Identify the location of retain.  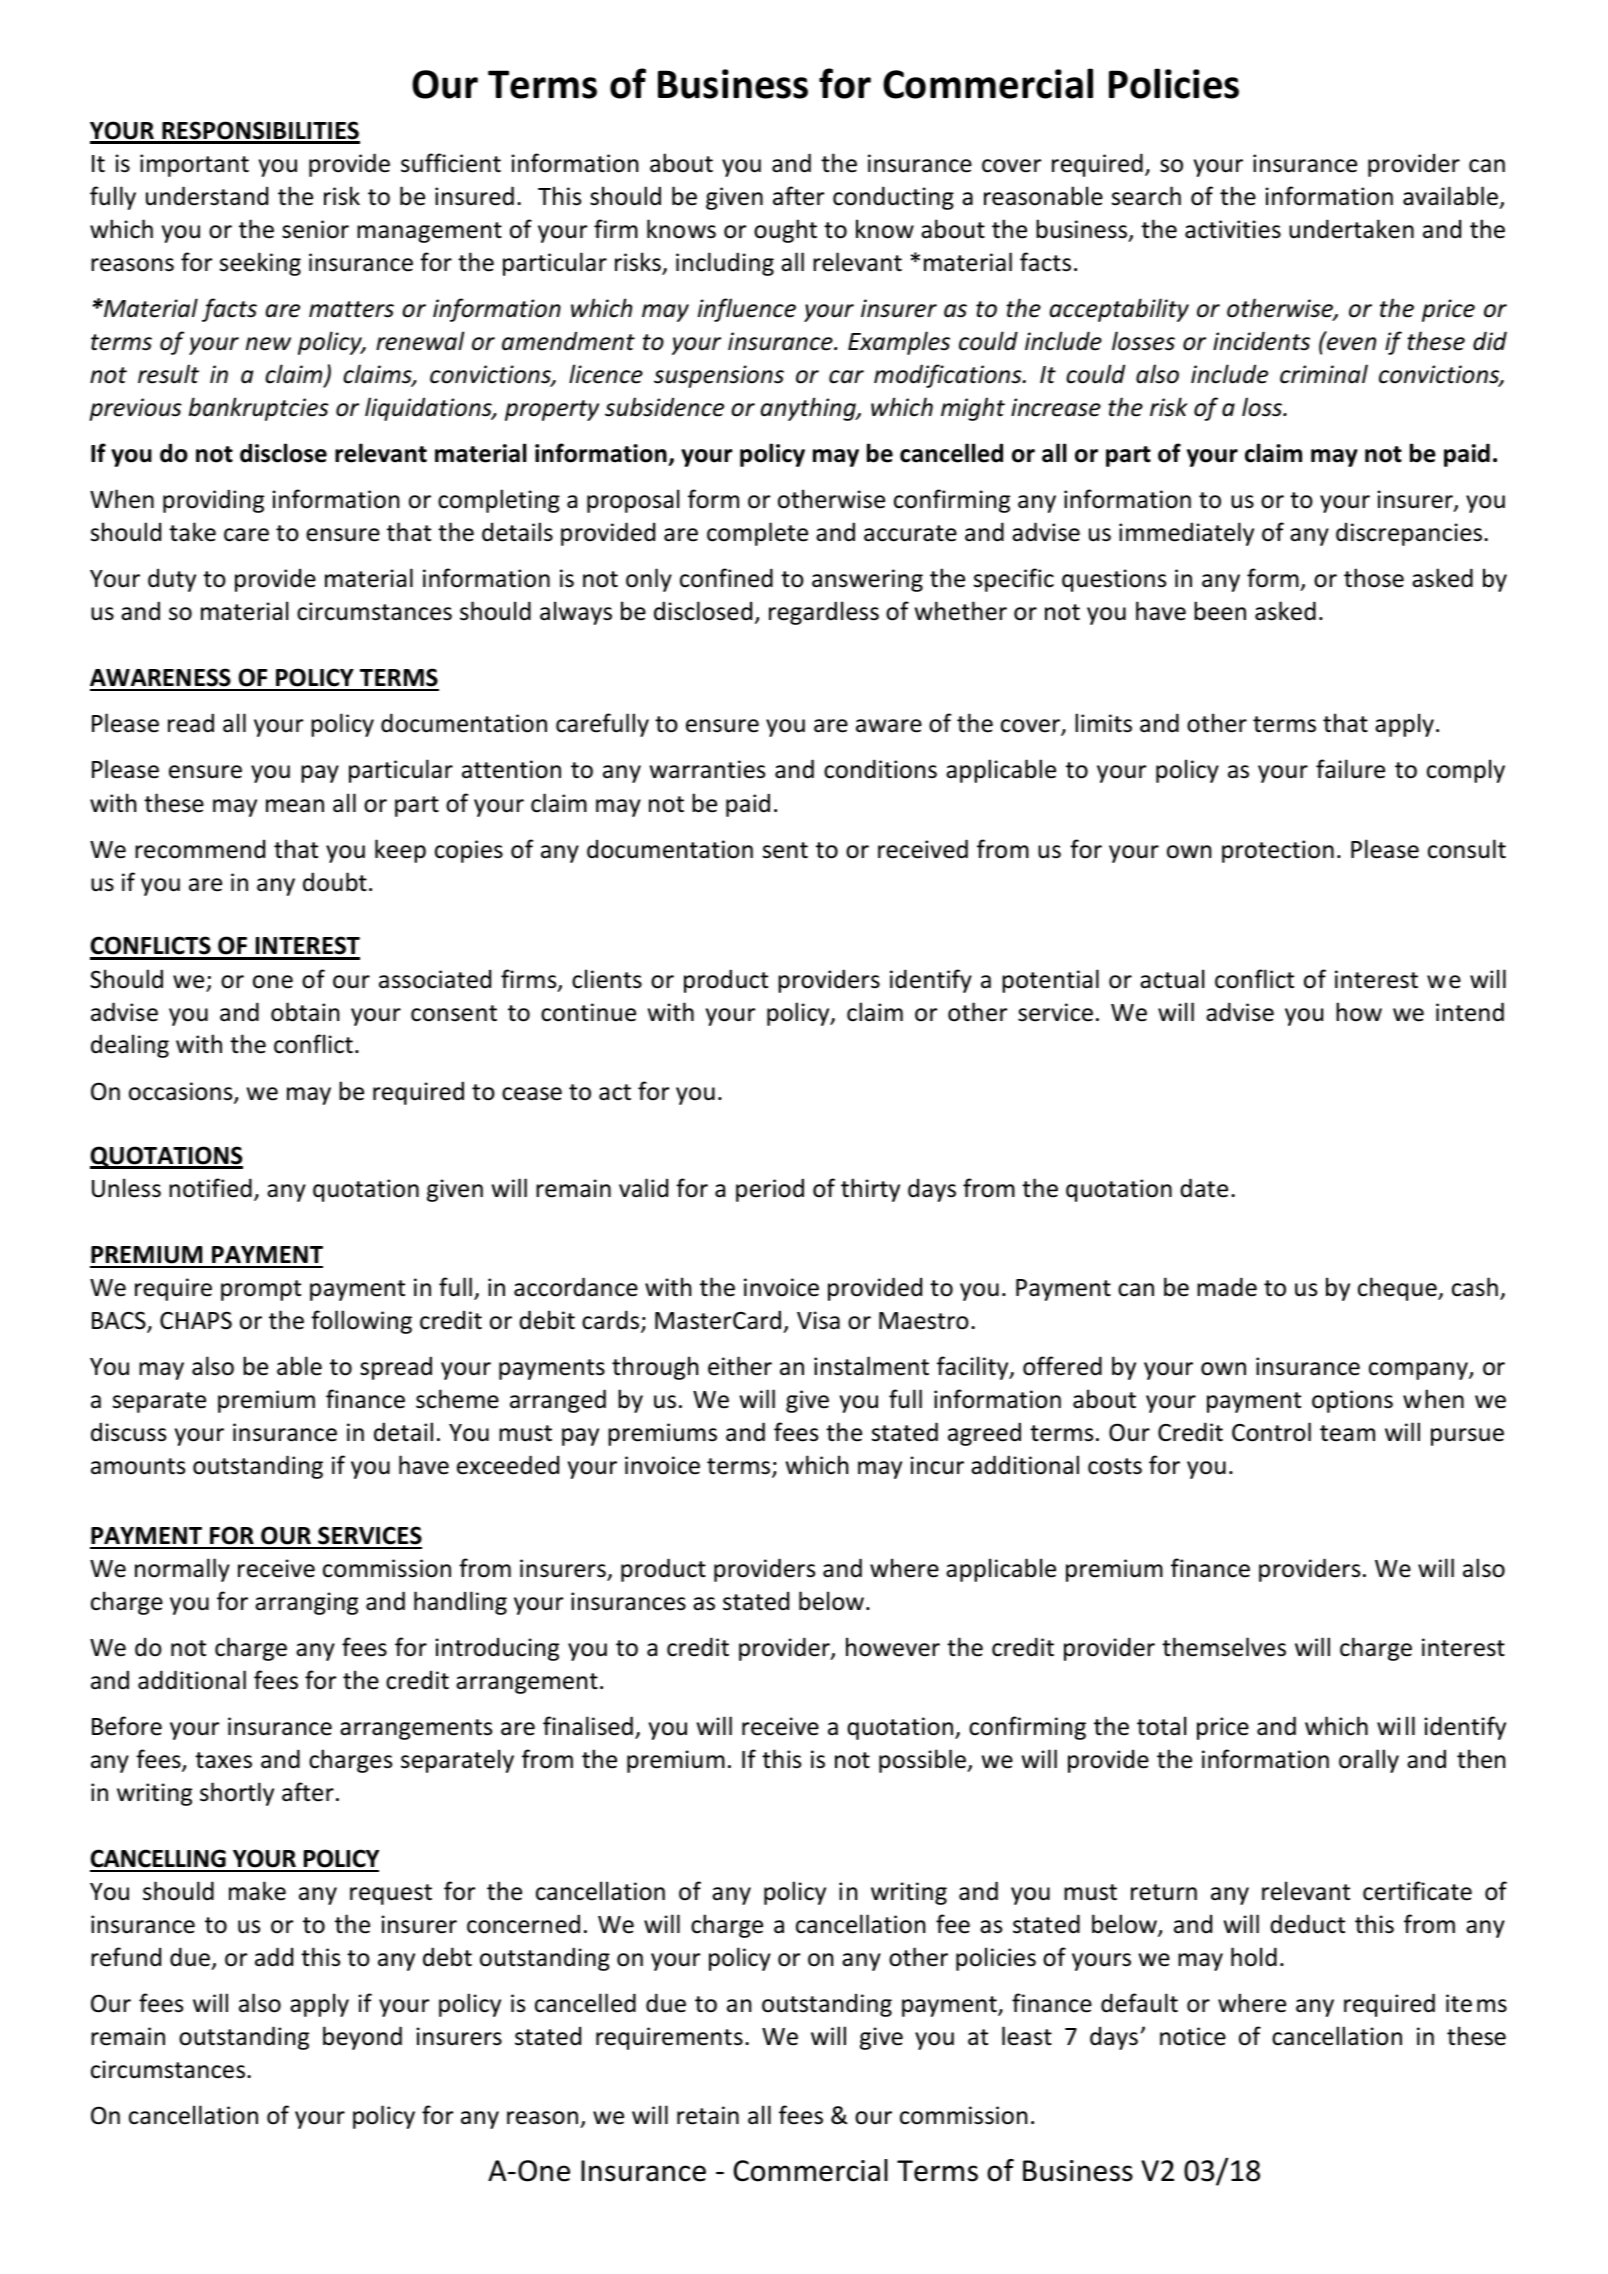
(708, 2115).
